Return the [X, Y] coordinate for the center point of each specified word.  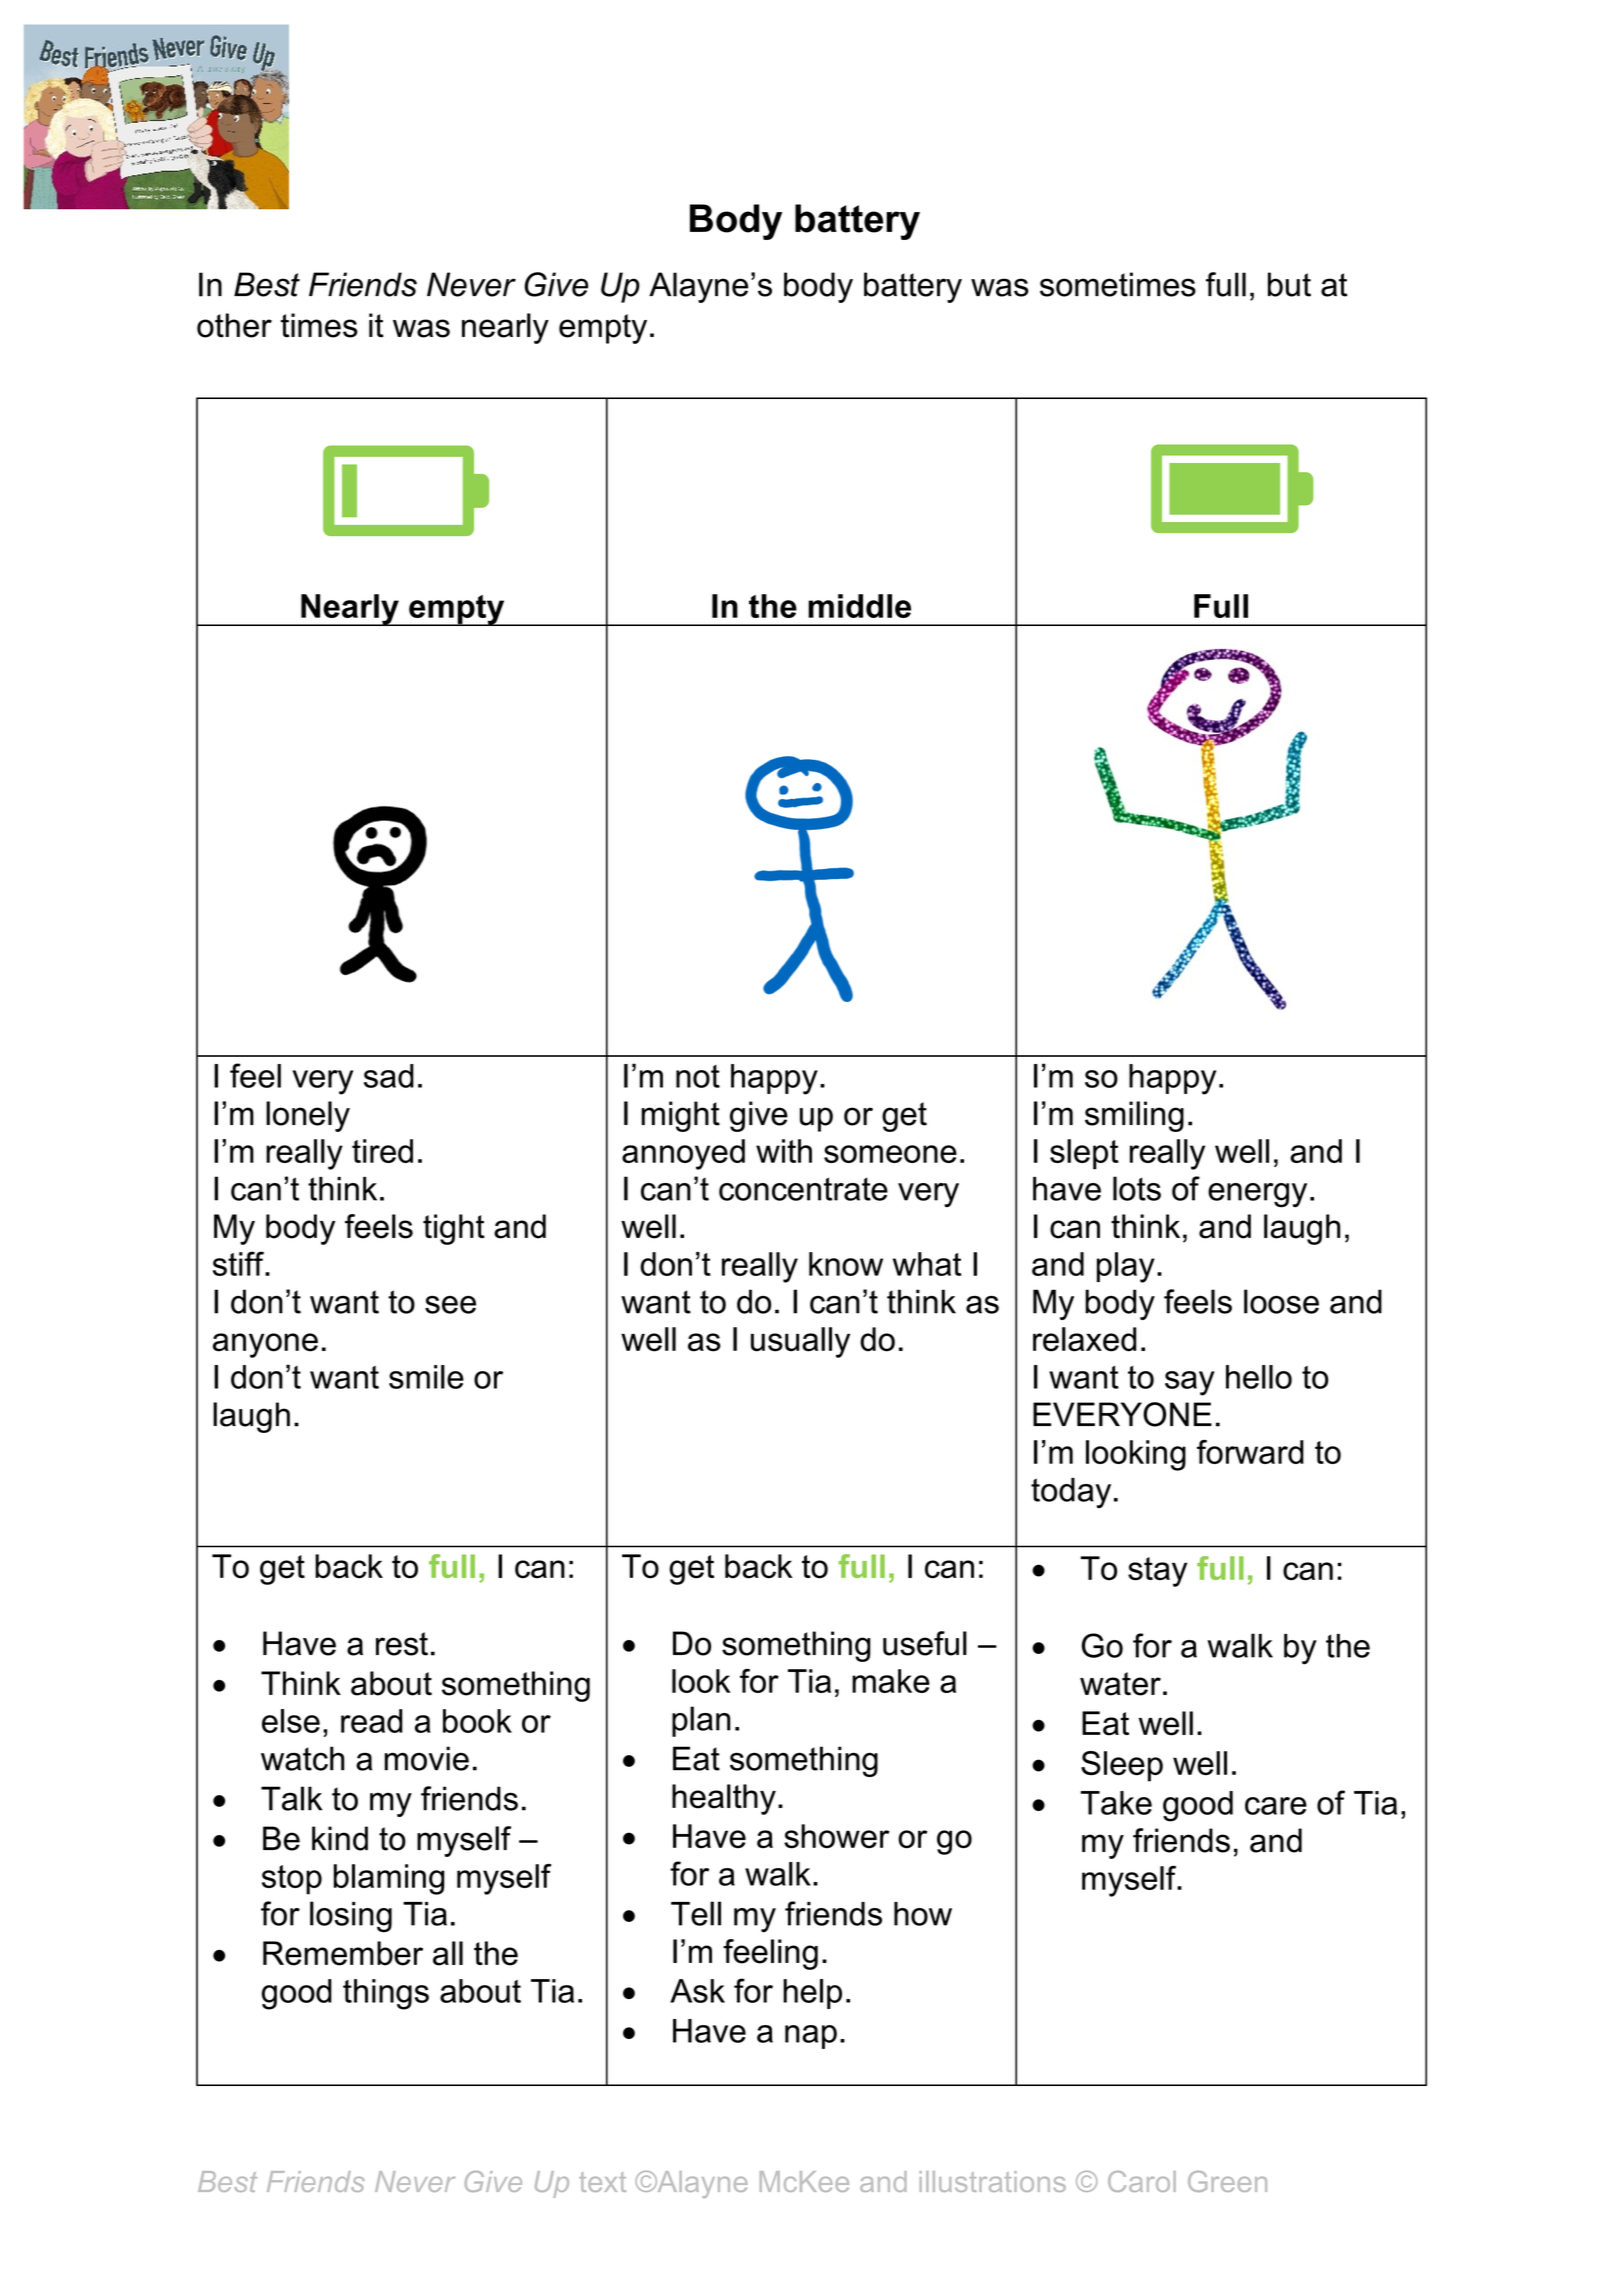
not [698, 1076]
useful [925, 1643]
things [386, 1994]
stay [1157, 1572]
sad [389, 1076]
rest [402, 1644]
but [1289, 284]
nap [811, 2037]
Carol [1142, 2181]
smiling [1134, 1116]
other [234, 325]
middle [859, 606]
